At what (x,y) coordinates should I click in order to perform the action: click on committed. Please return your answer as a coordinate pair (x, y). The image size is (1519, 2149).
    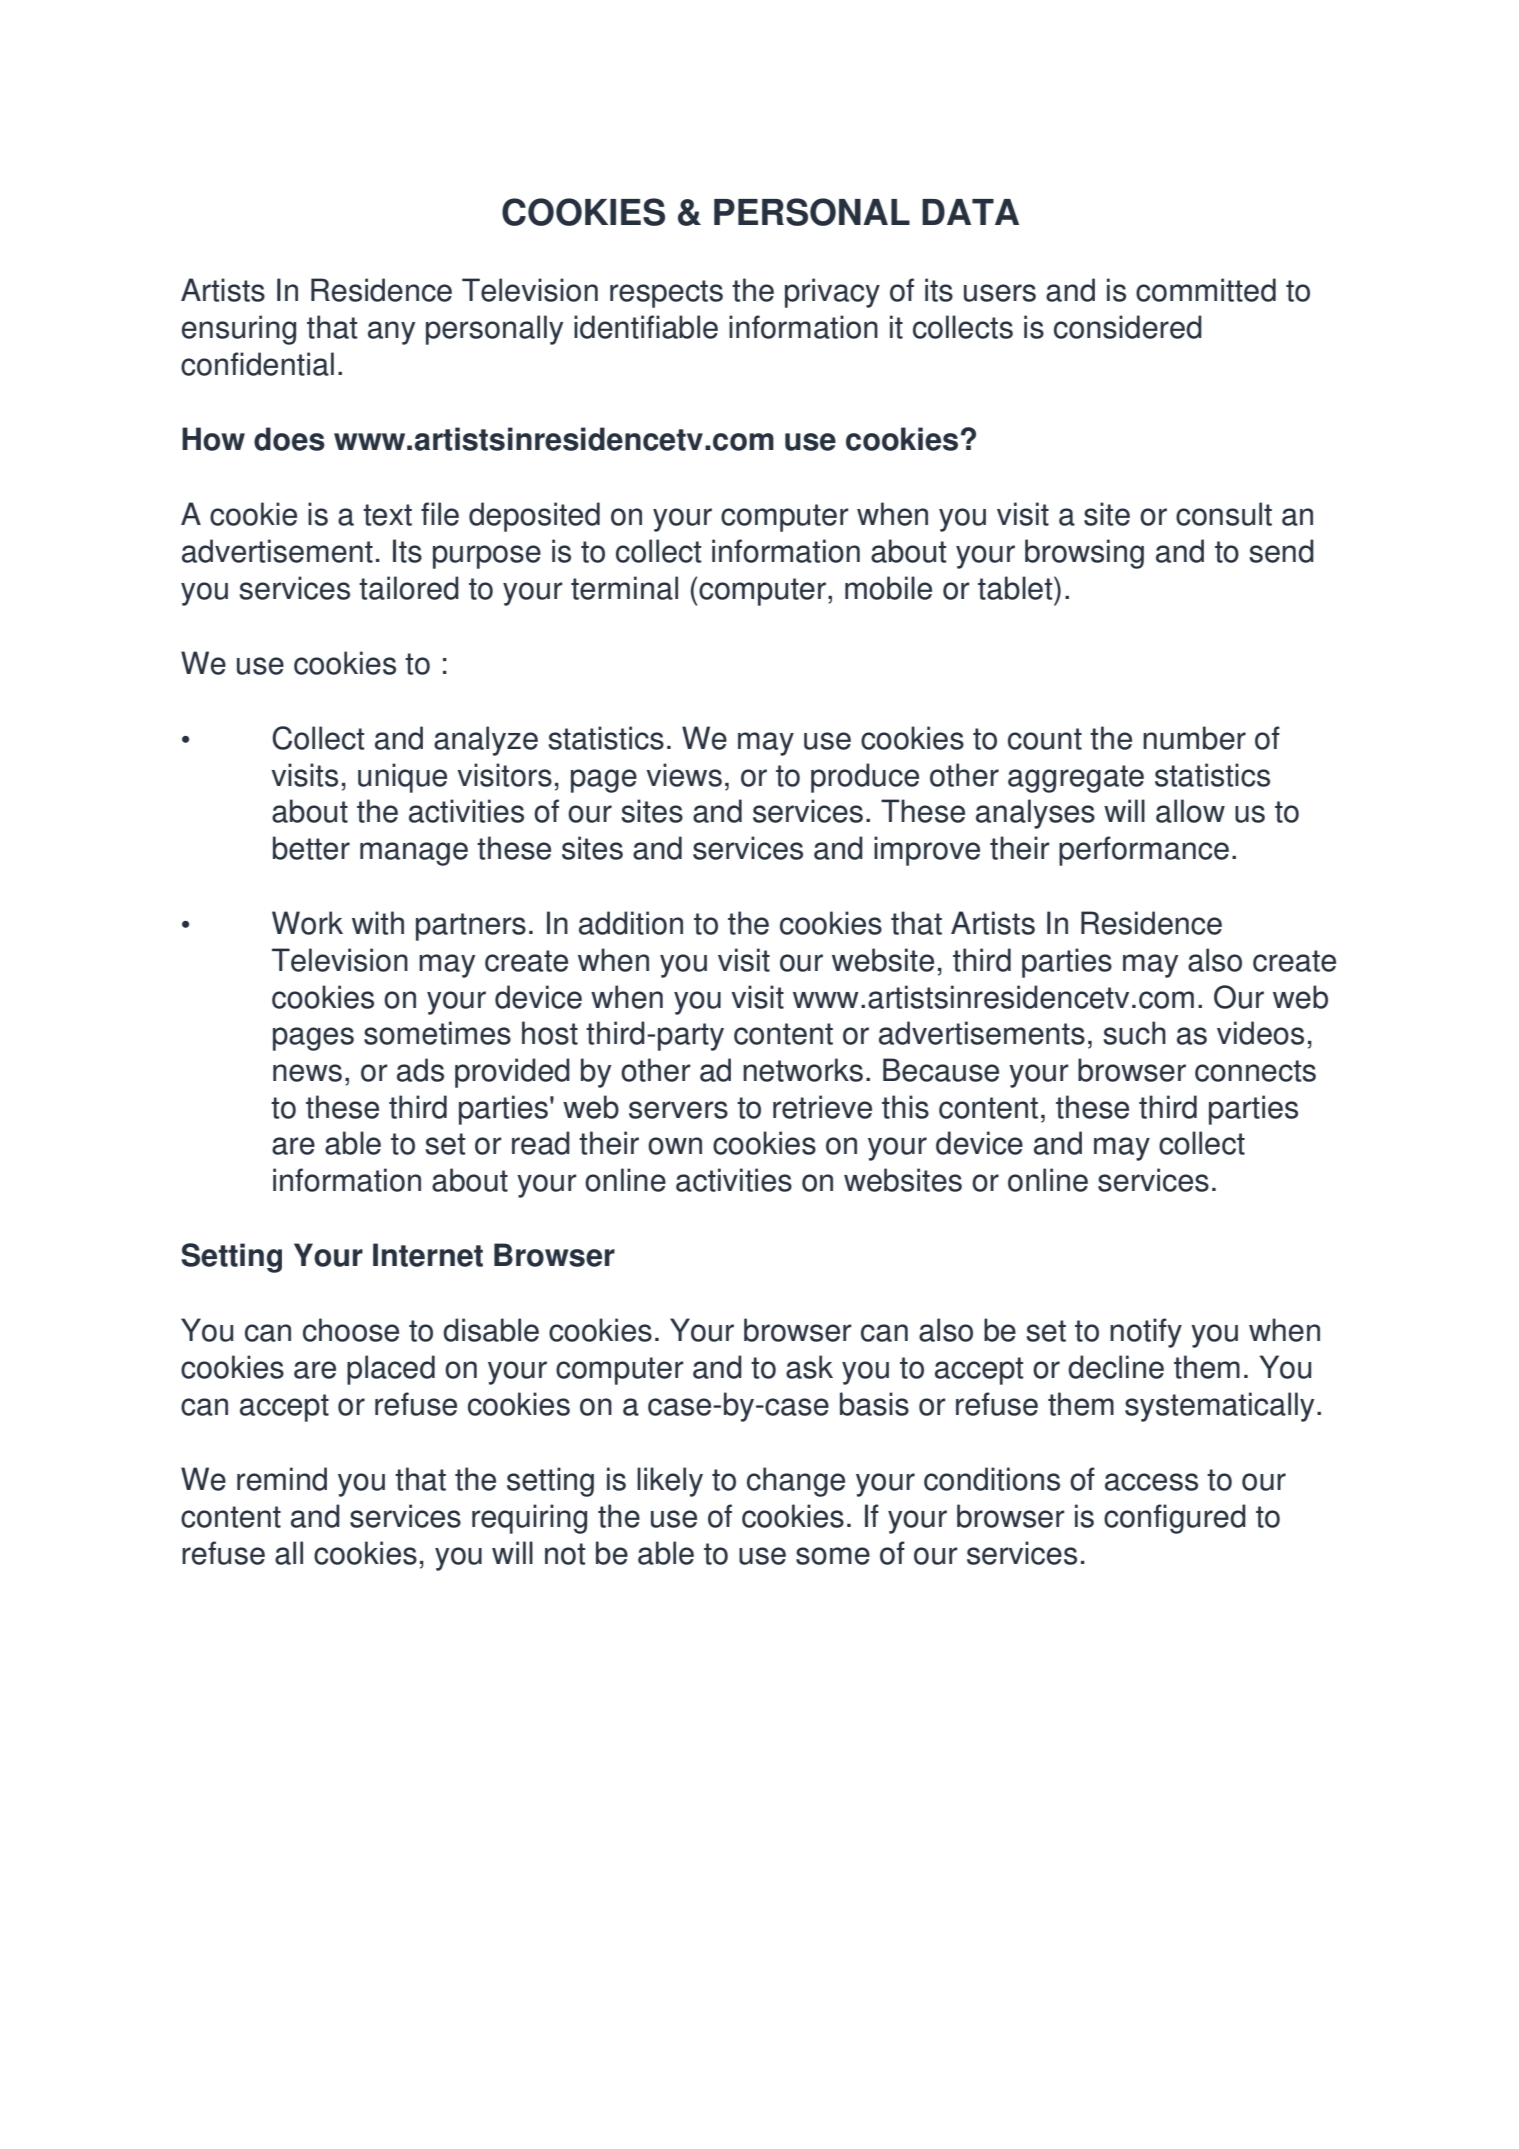
    Looking at the image, I should click on (1206, 290).
